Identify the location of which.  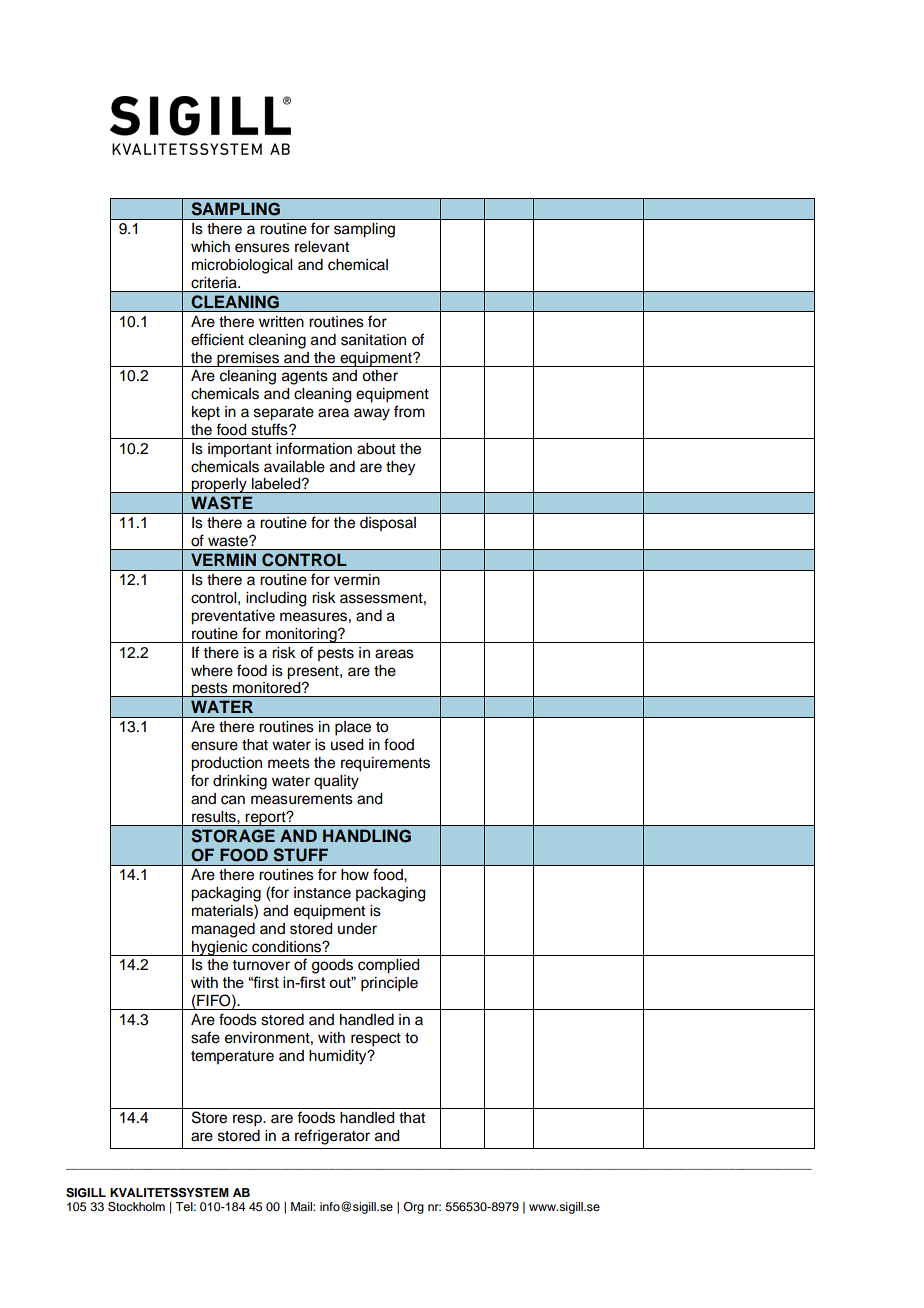
(210, 247).
